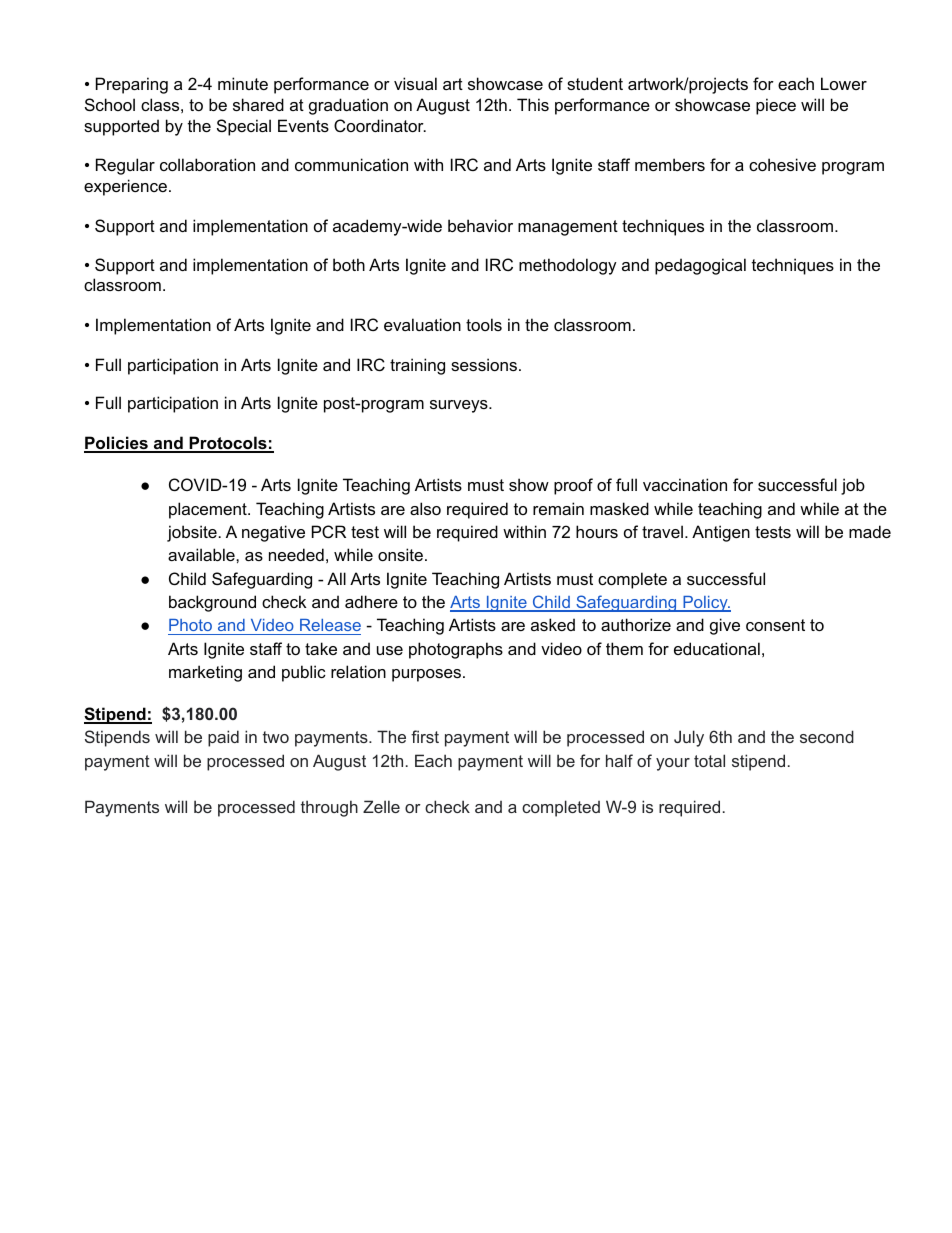 The height and width of the screenshot is (1233, 952). What do you see at coordinates (223, 738) in the screenshot?
I see `paid` at bounding box center [223, 738].
